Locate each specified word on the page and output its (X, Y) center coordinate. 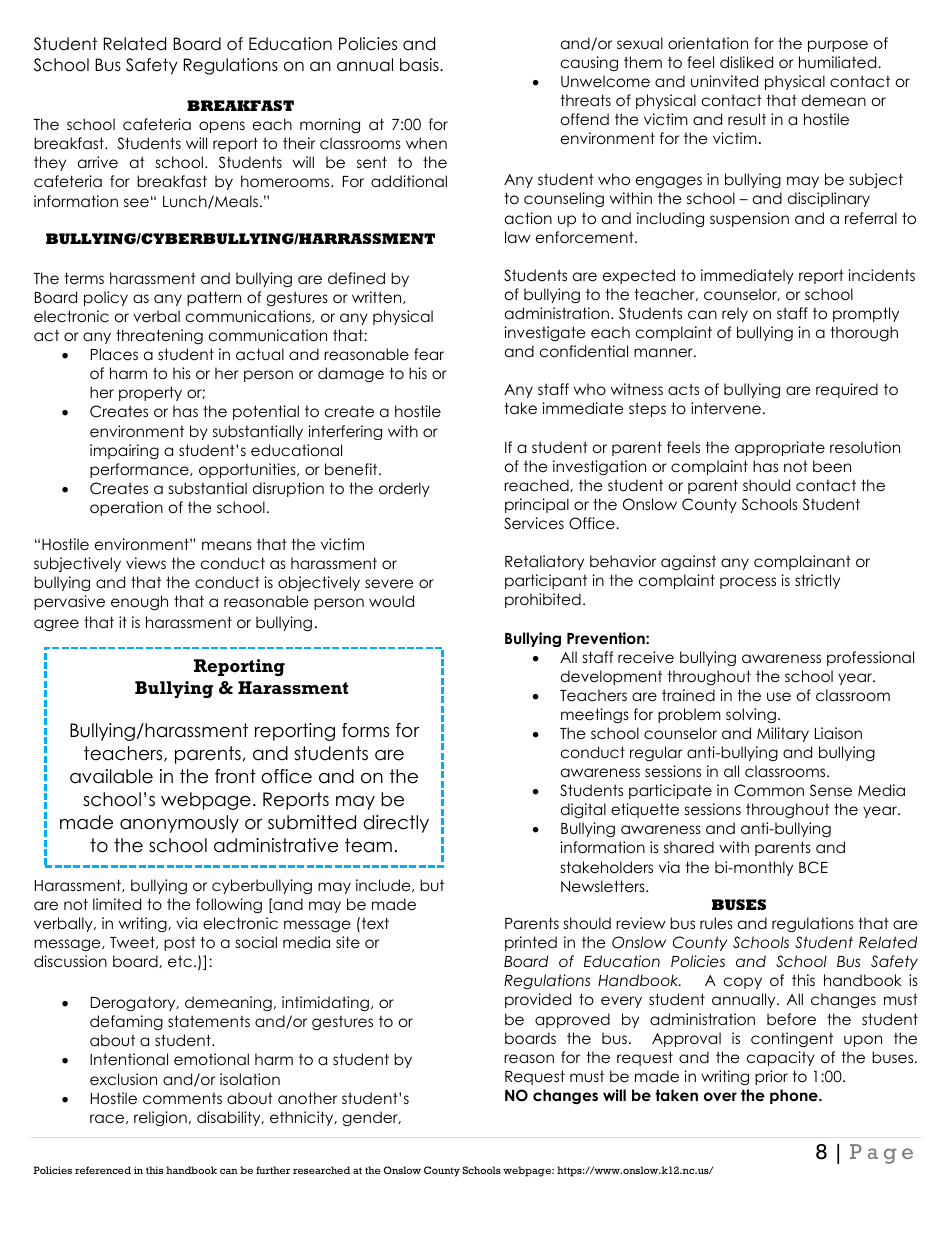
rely (735, 314)
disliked (746, 62)
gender (371, 1118)
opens (222, 127)
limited (117, 904)
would (391, 601)
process (748, 583)
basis (420, 65)
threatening (159, 337)
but (432, 885)
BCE (813, 867)
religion (160, 1119)
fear (429, 354)
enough (139, 603)
